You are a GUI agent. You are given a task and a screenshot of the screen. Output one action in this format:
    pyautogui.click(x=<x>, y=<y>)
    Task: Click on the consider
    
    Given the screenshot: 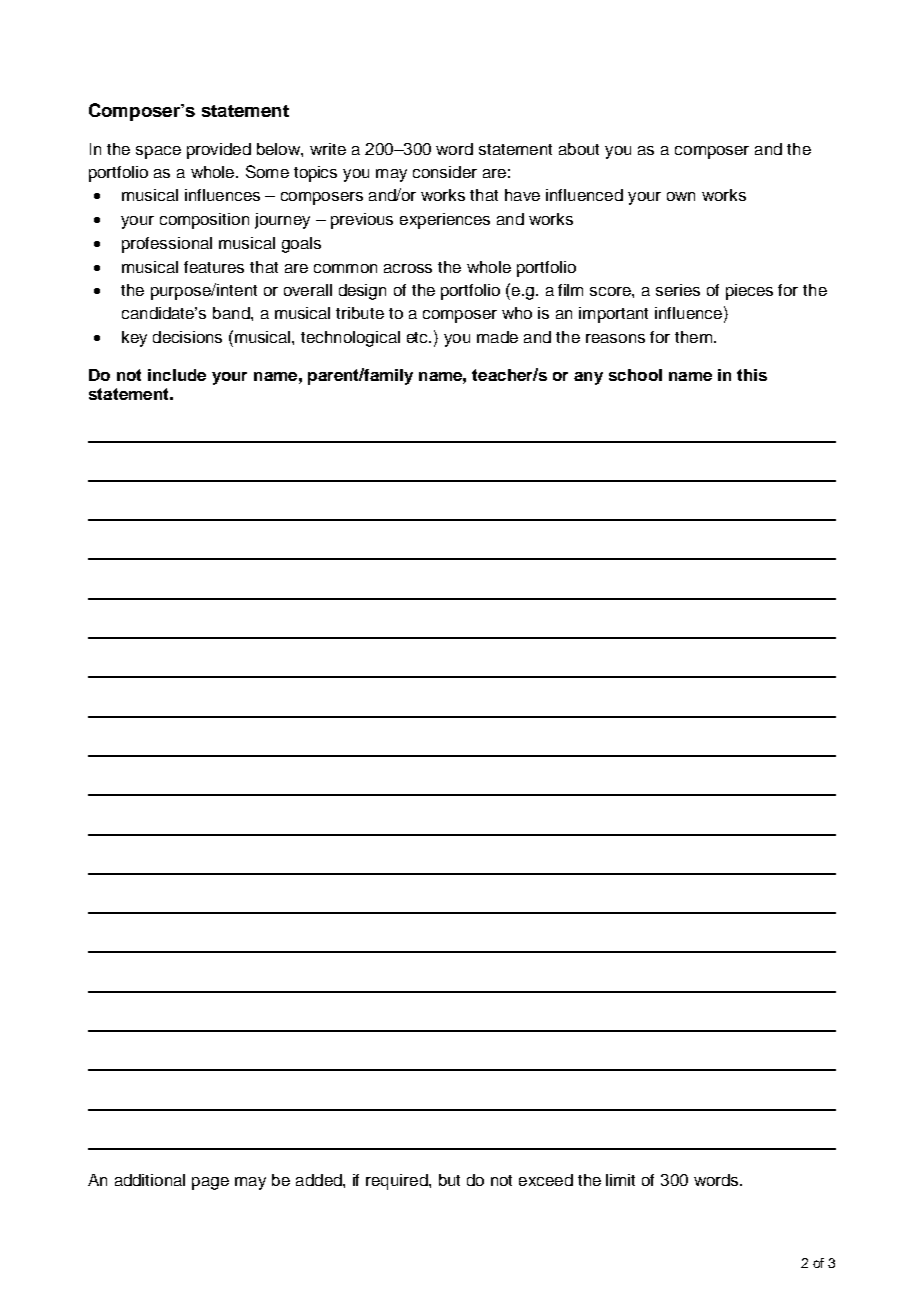 What is the action you would take?
    pyautogui.click(x=445, y=172)
